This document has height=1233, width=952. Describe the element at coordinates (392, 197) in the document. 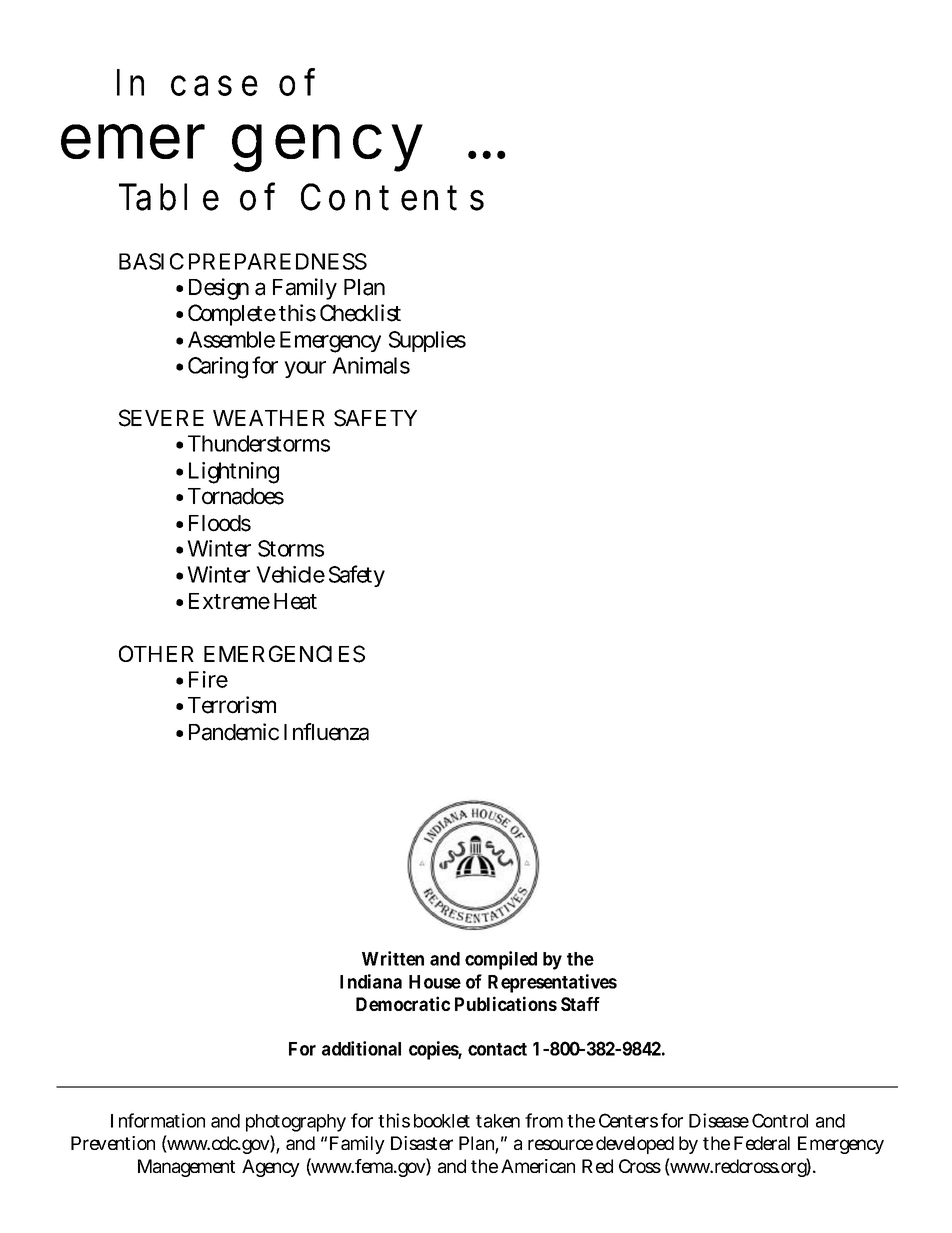

I see `Contents` at that location.
